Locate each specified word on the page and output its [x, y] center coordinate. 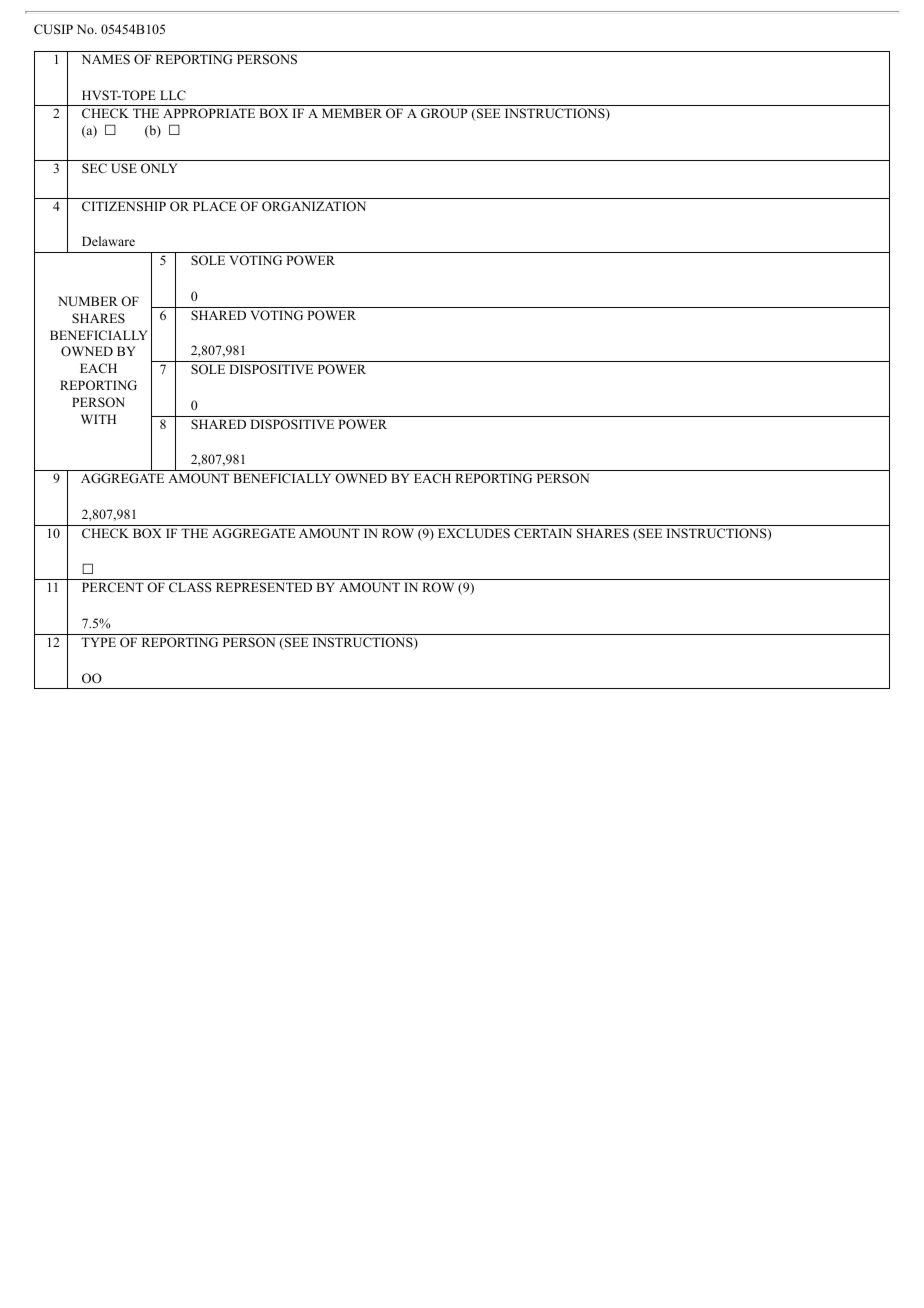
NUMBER [88, 301]
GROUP [444, 113]
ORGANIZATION [314, 206]
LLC [173, 95]
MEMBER [352, 113]
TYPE [98, 642]
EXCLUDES [474, 533]
